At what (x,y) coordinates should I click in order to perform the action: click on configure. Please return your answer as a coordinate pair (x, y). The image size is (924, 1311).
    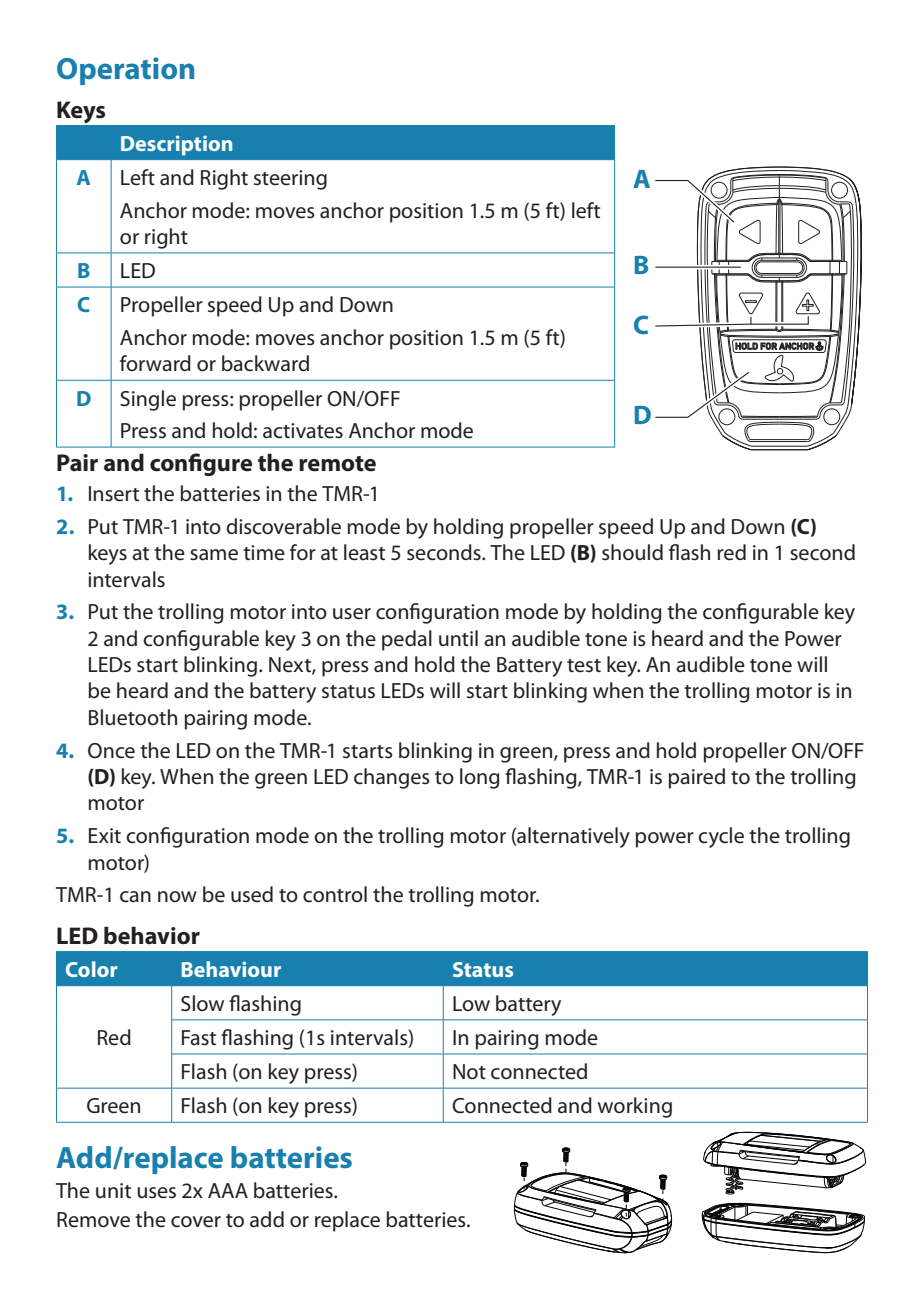
    Looking at the image, I should click on (201, 464).
